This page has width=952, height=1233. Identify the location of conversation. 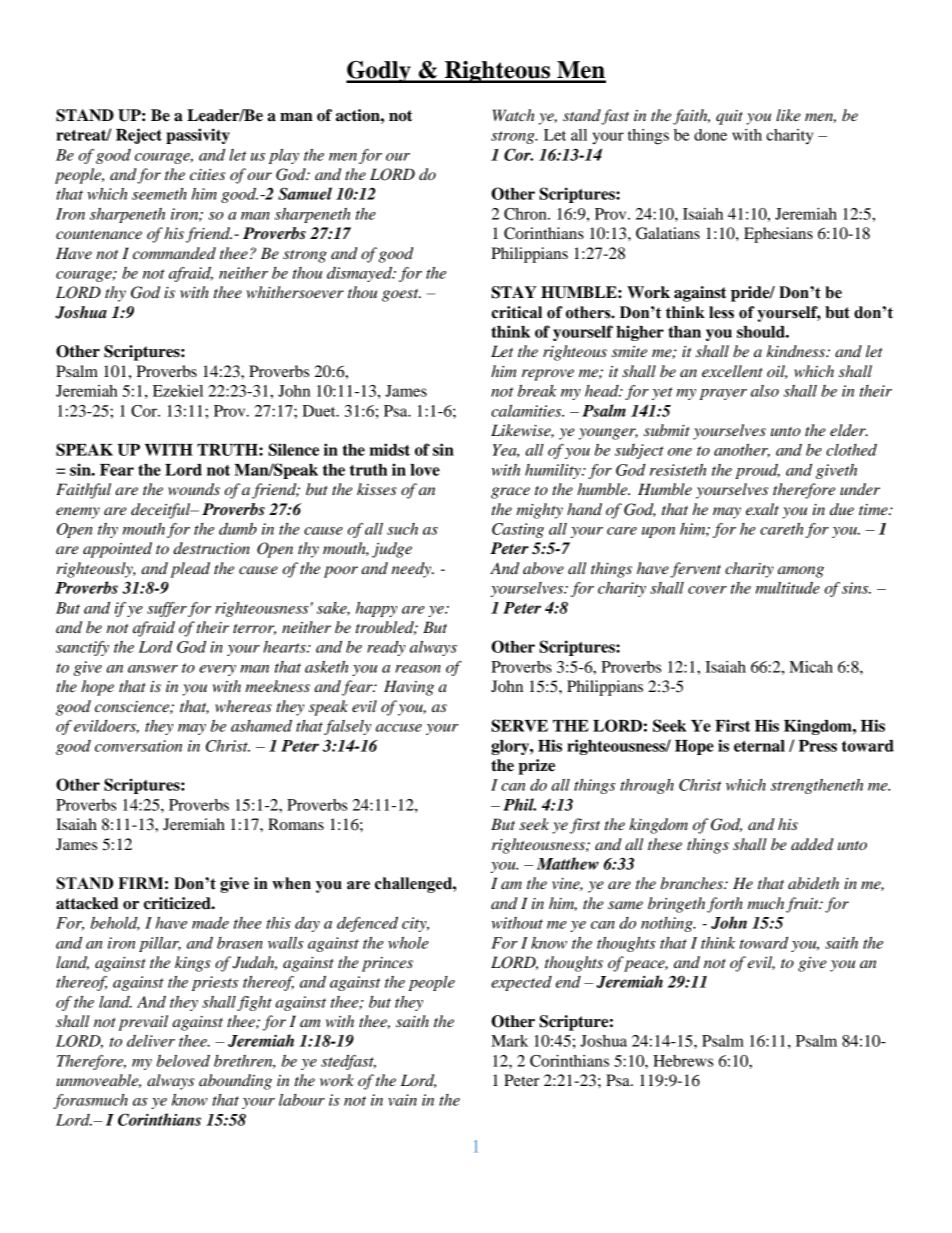
(138, 746).
